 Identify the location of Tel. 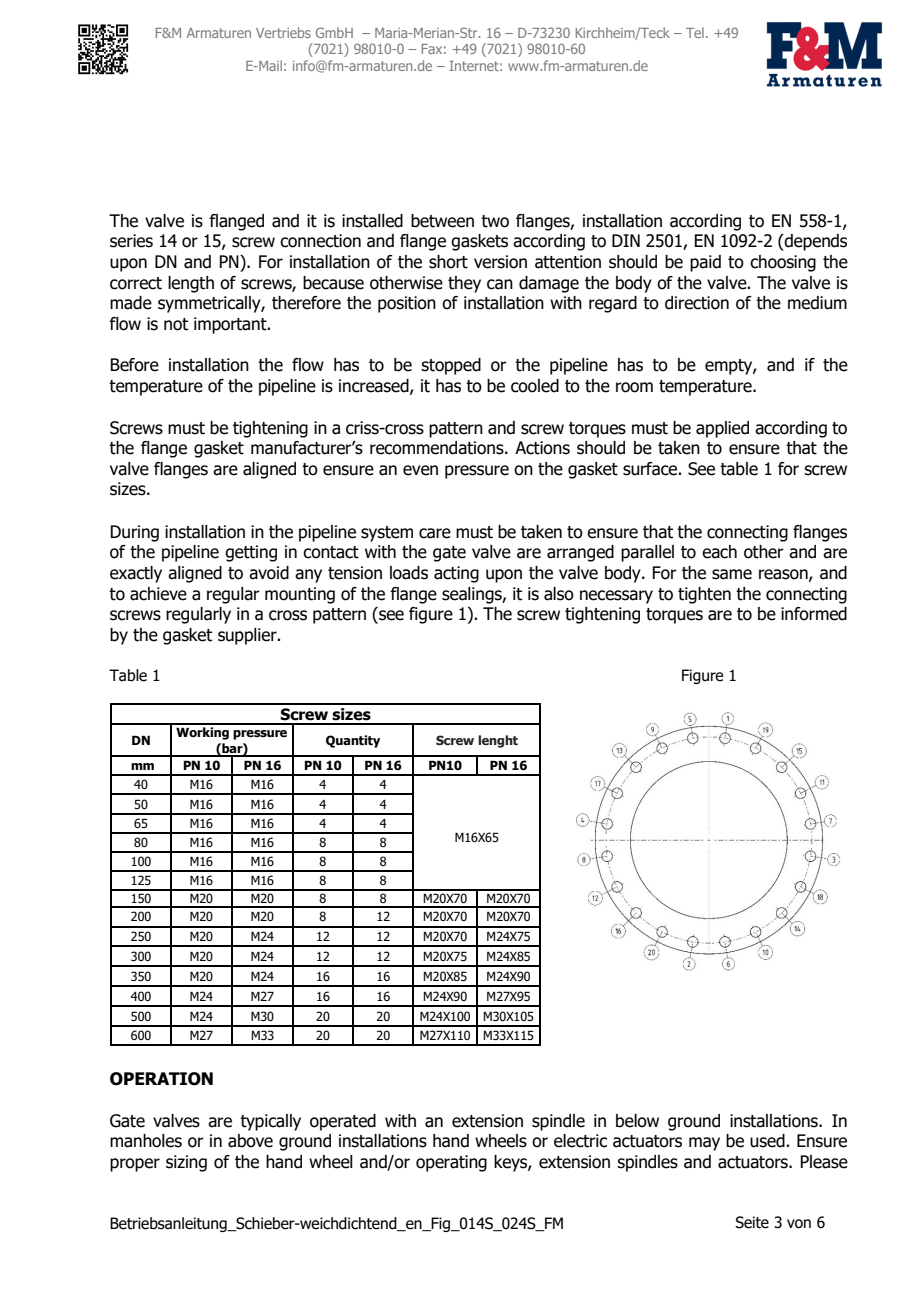
(695, 32).
